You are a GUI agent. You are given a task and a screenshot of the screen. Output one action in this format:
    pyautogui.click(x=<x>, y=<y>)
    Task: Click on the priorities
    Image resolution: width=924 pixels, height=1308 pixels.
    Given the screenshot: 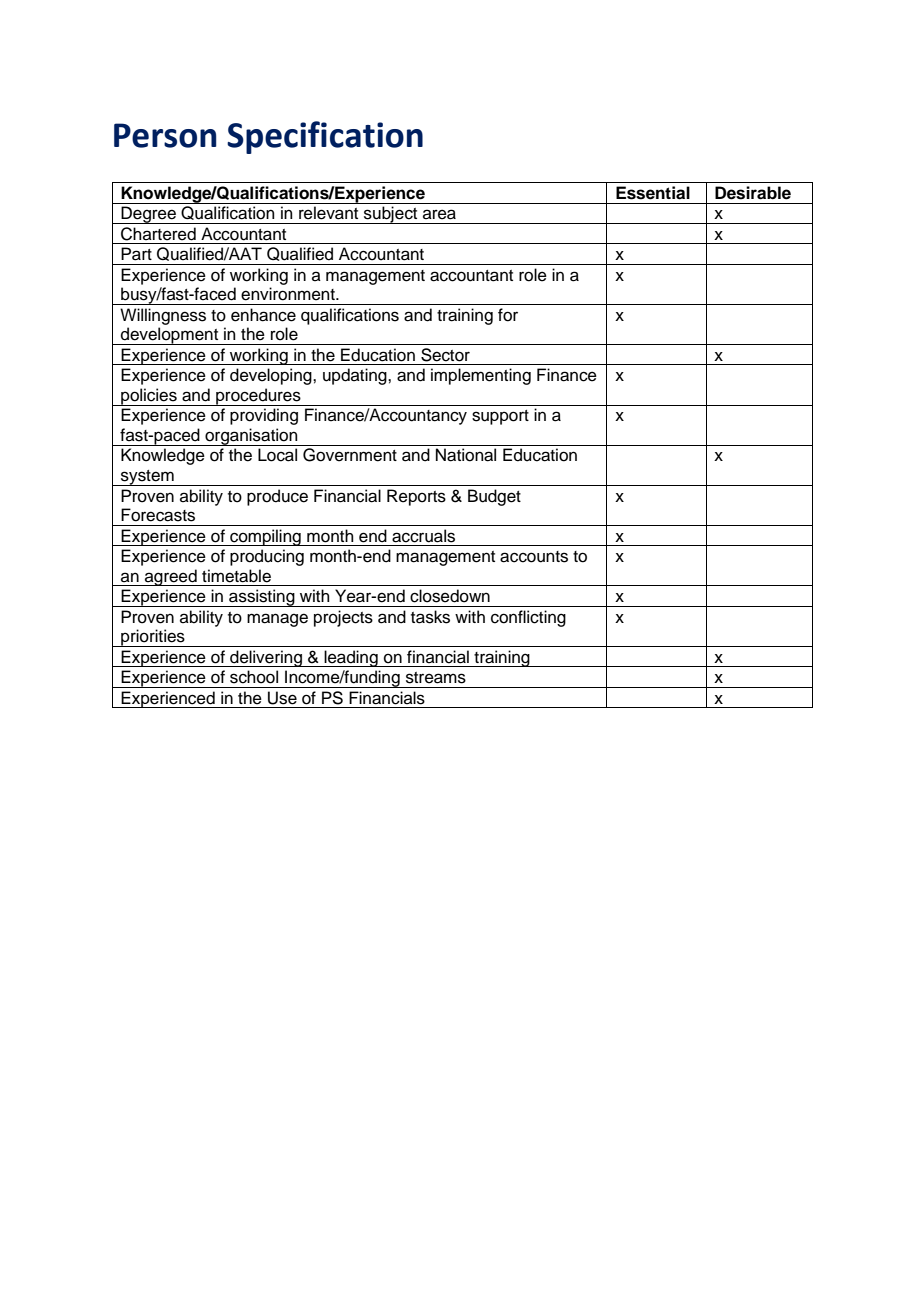 What is the action you would take?
    pyautogui.click(x=153, y=638)
